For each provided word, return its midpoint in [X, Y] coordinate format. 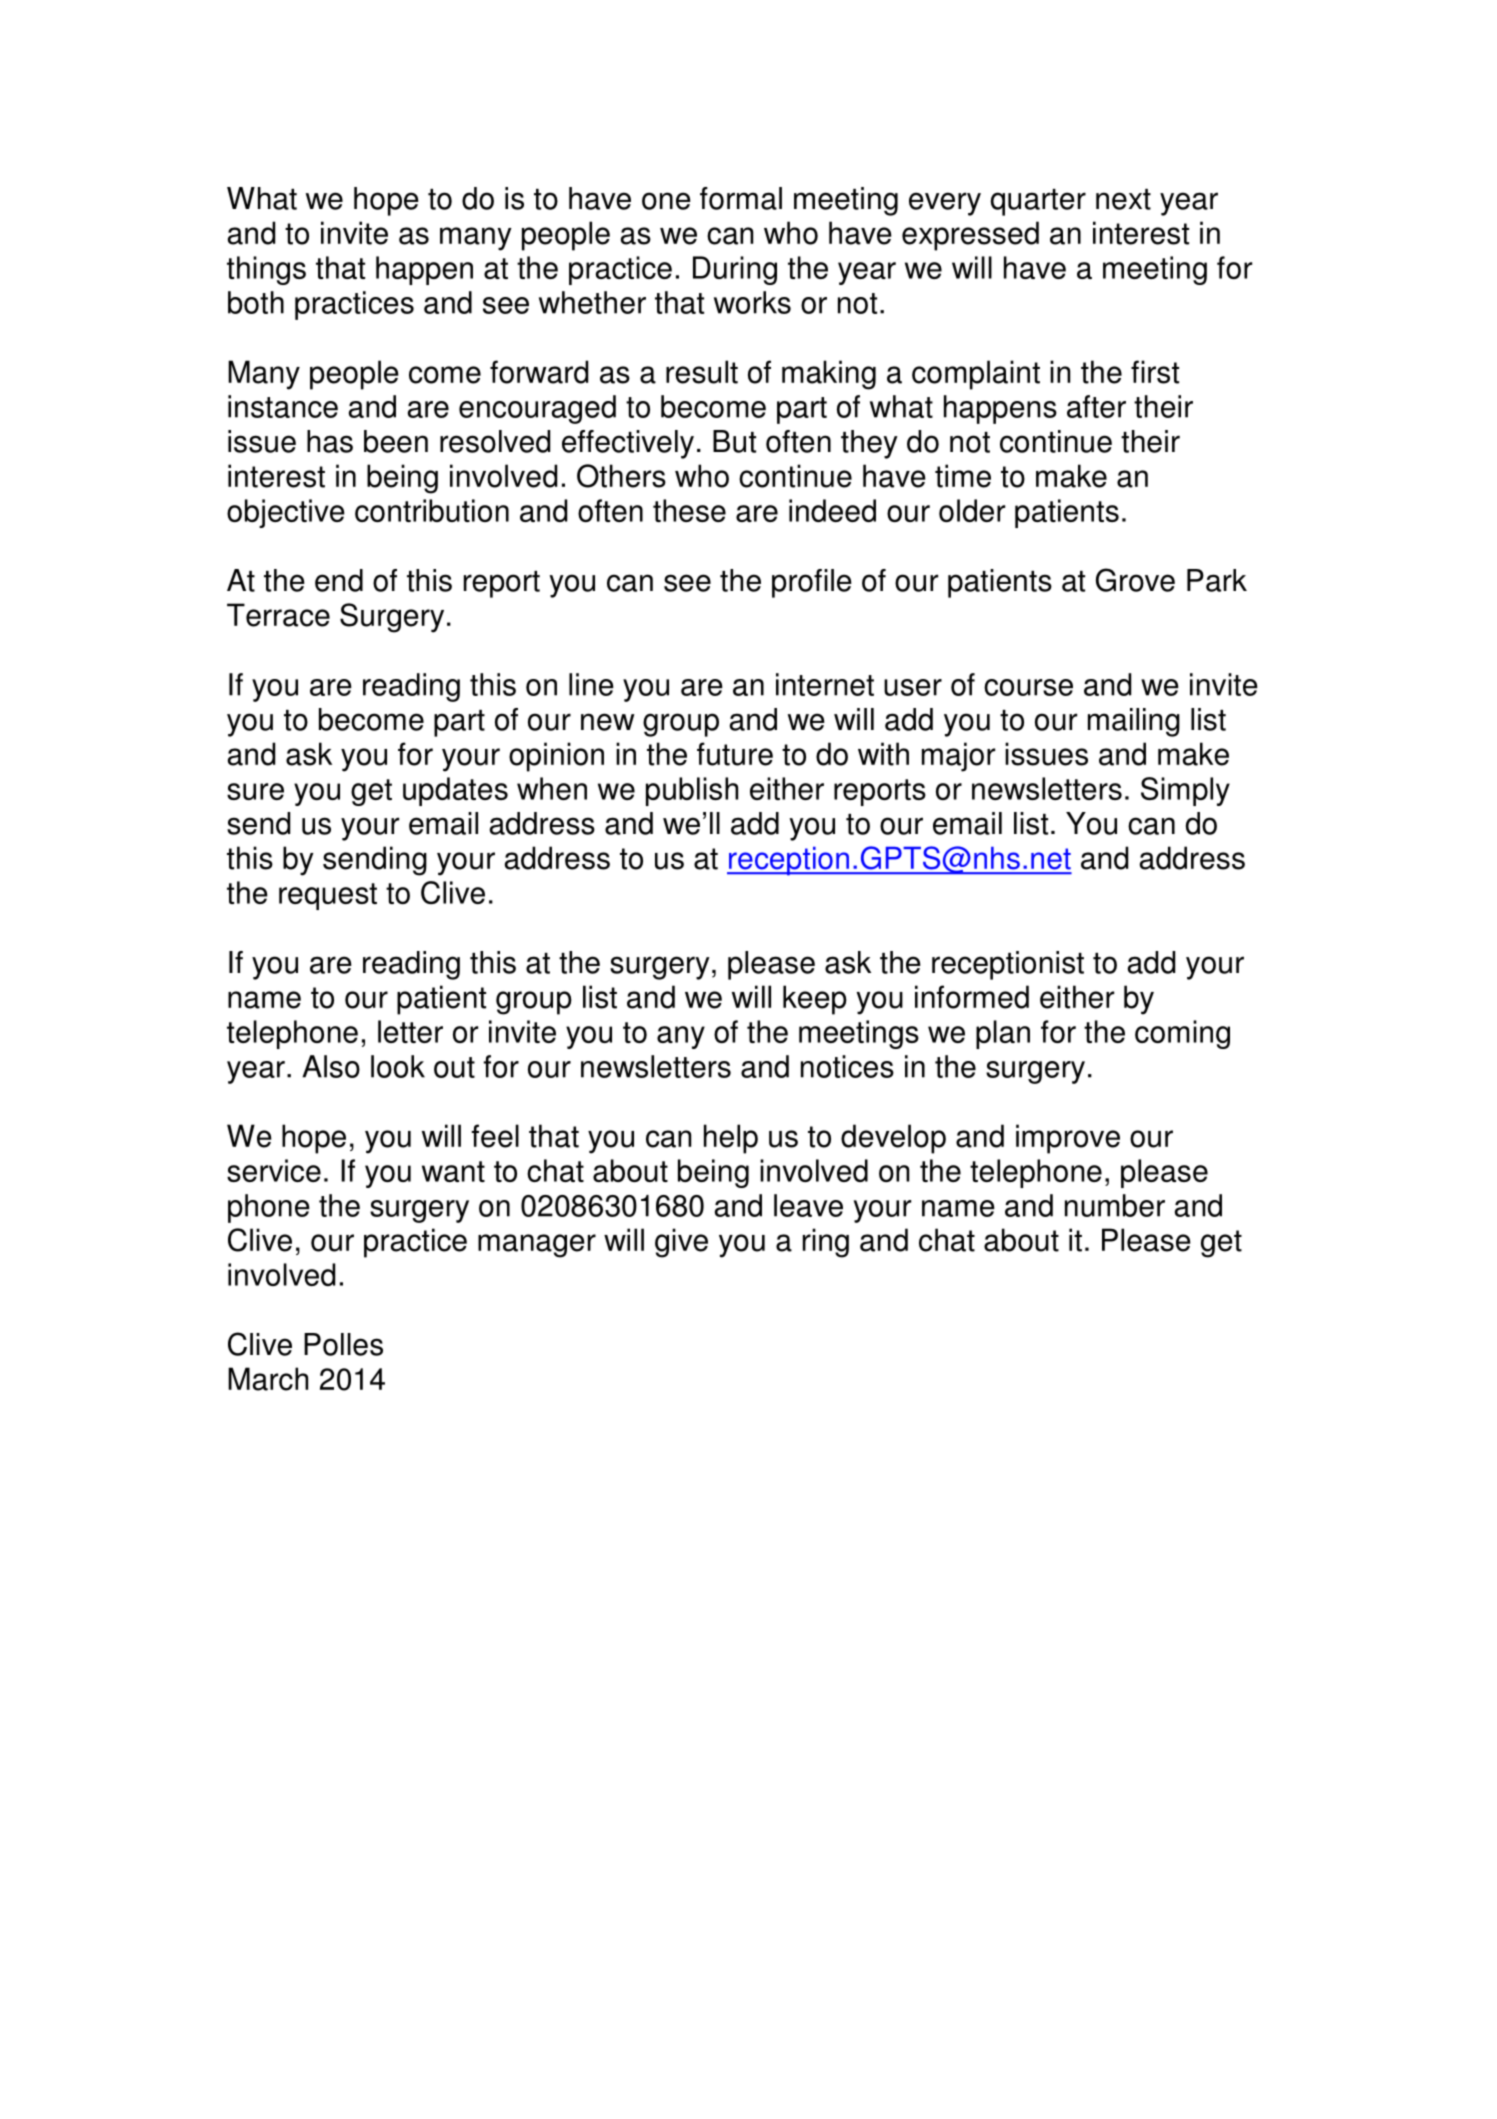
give [681, 1243]
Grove [1135, 580]
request [328, 896]
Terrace [278, 615]
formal [741, 198]
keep [815, 1000]
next [1123, 199]
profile [812, 583]
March [268, 1379]
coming [1182, 1034]
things [266, 270]
